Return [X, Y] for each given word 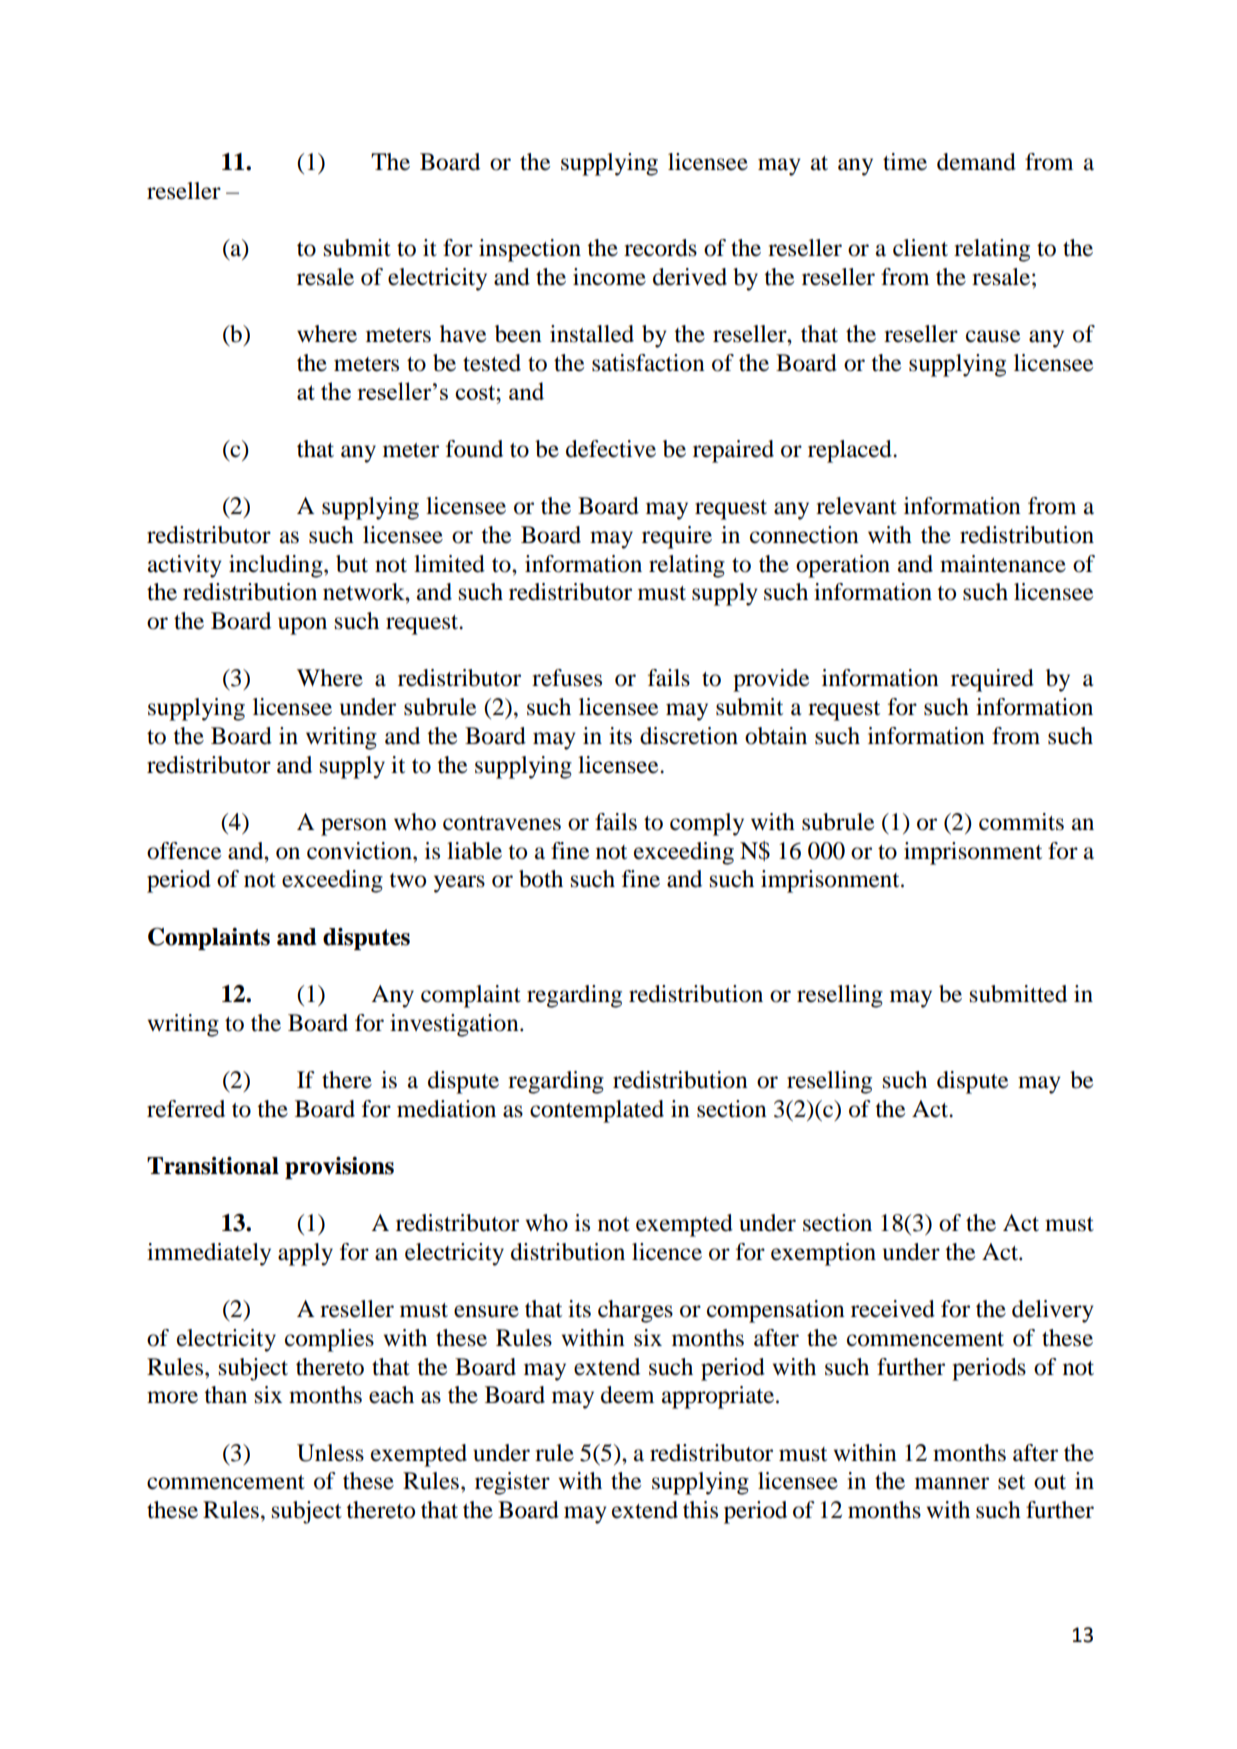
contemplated [597, 1111]
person [354, 827]
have [463, 334]
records [660, 248]
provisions [339, 1168]
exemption [823, 1254]
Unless [330, 1453]
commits [1021, 822]
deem [627, 1395]
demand [976, 162]
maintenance [1003, 564]
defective [611, 449]
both [541, 879]
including [277, 566]
